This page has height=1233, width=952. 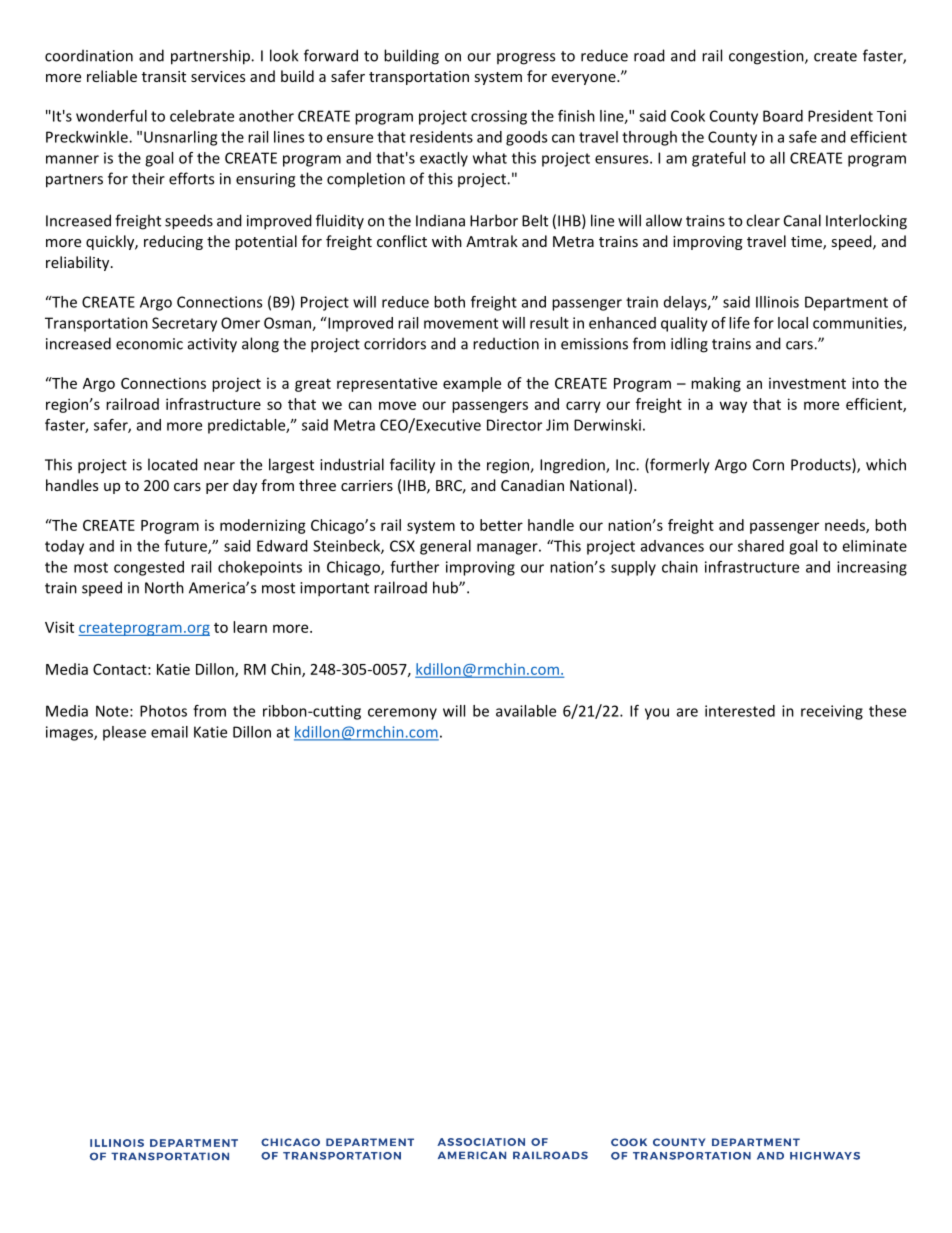 I want to click on Photos, so click(x=163, y=711).
